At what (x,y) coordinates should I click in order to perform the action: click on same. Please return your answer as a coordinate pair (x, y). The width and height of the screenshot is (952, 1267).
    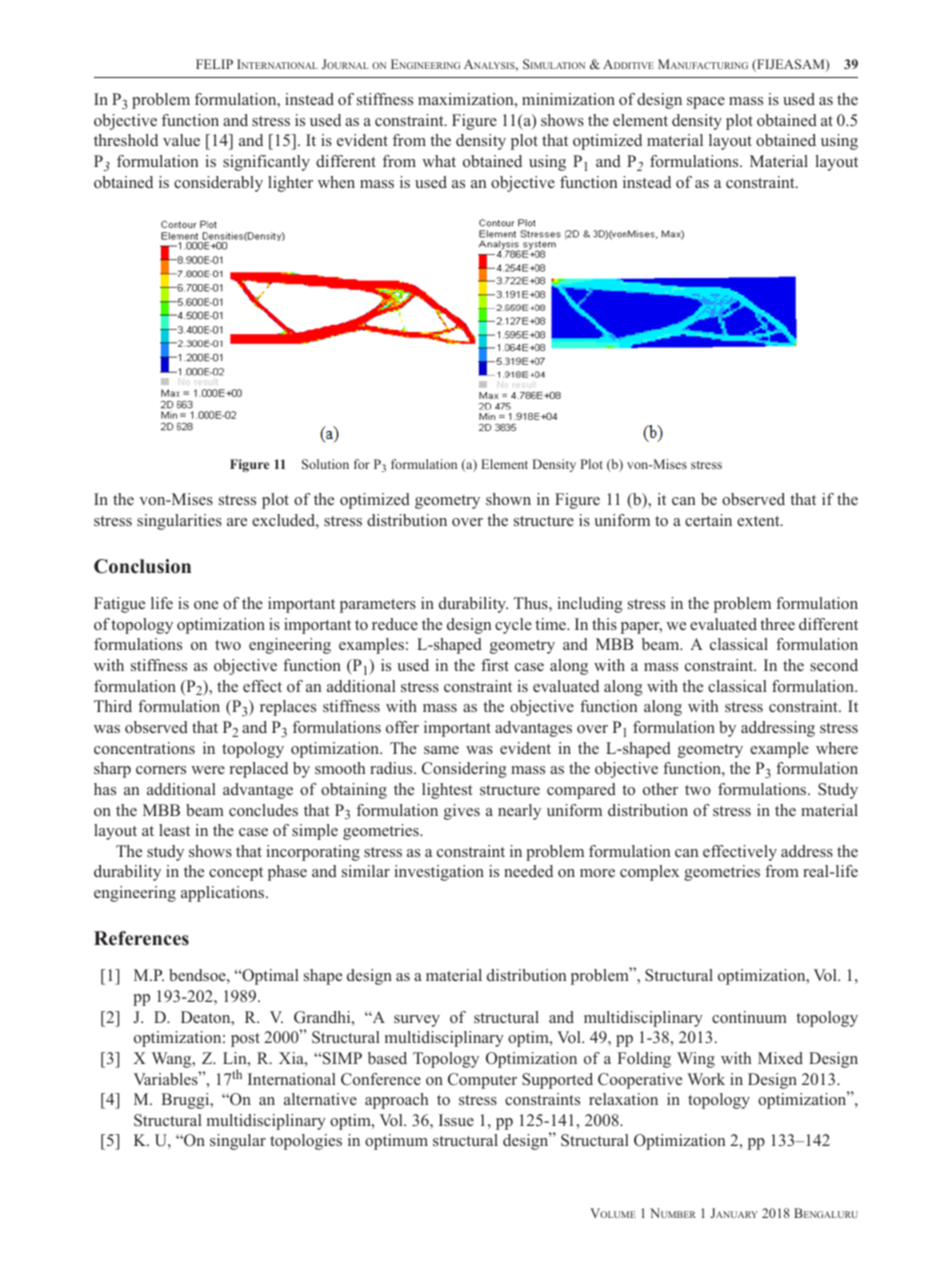
    Looking at the image, I should click on (441, 750).
